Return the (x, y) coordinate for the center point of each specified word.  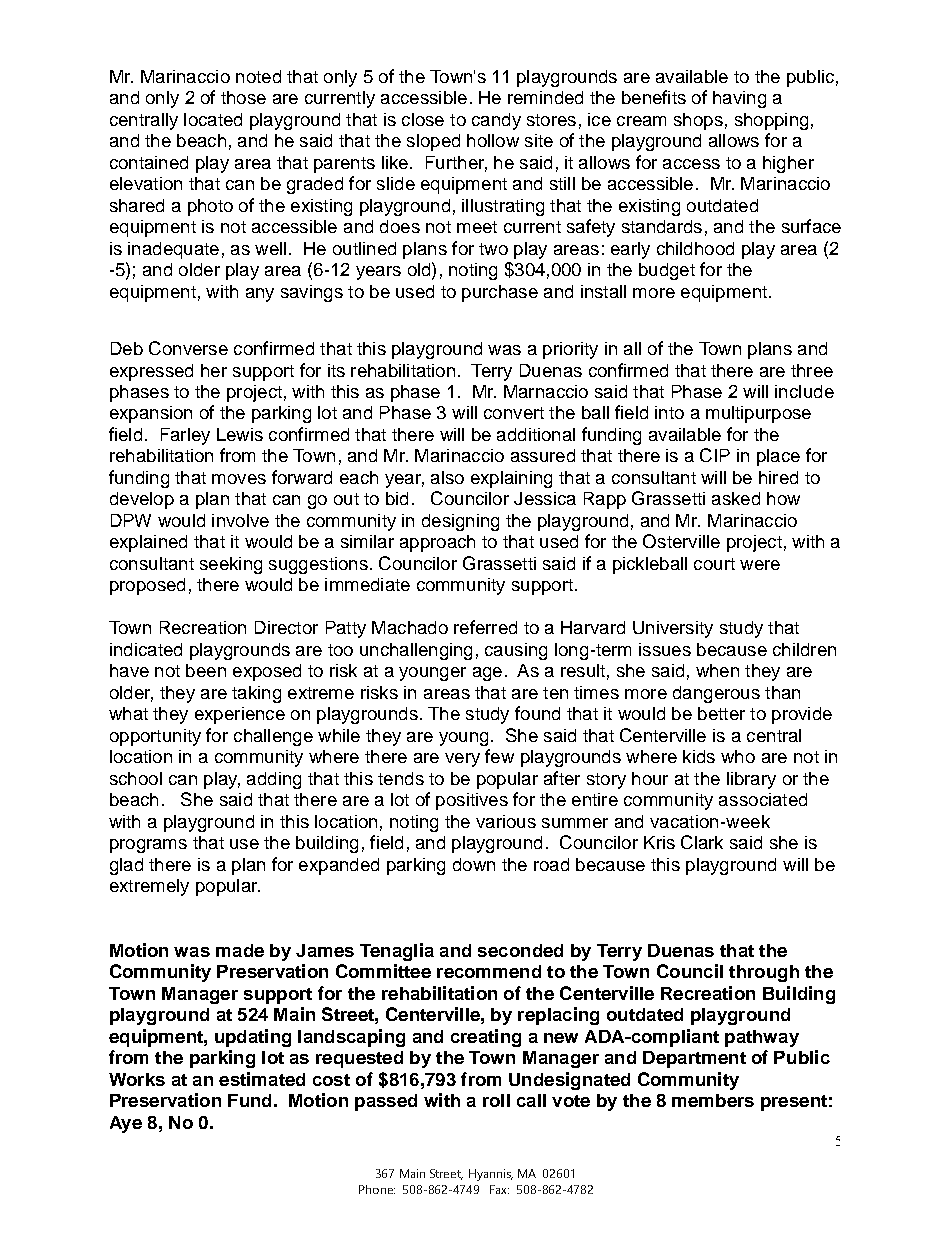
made (240, 950)
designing (460, 522)
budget (667, 271)
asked (736, 498)
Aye (126, 1124)
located (213, 119)
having (739, 99)
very (462, 760)
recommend (489, 971)
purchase (500, 293)
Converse (188, 348)
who (738, 756)
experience (240, 715)
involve (240, 520)
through (764, 973)
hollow (493, 140)
